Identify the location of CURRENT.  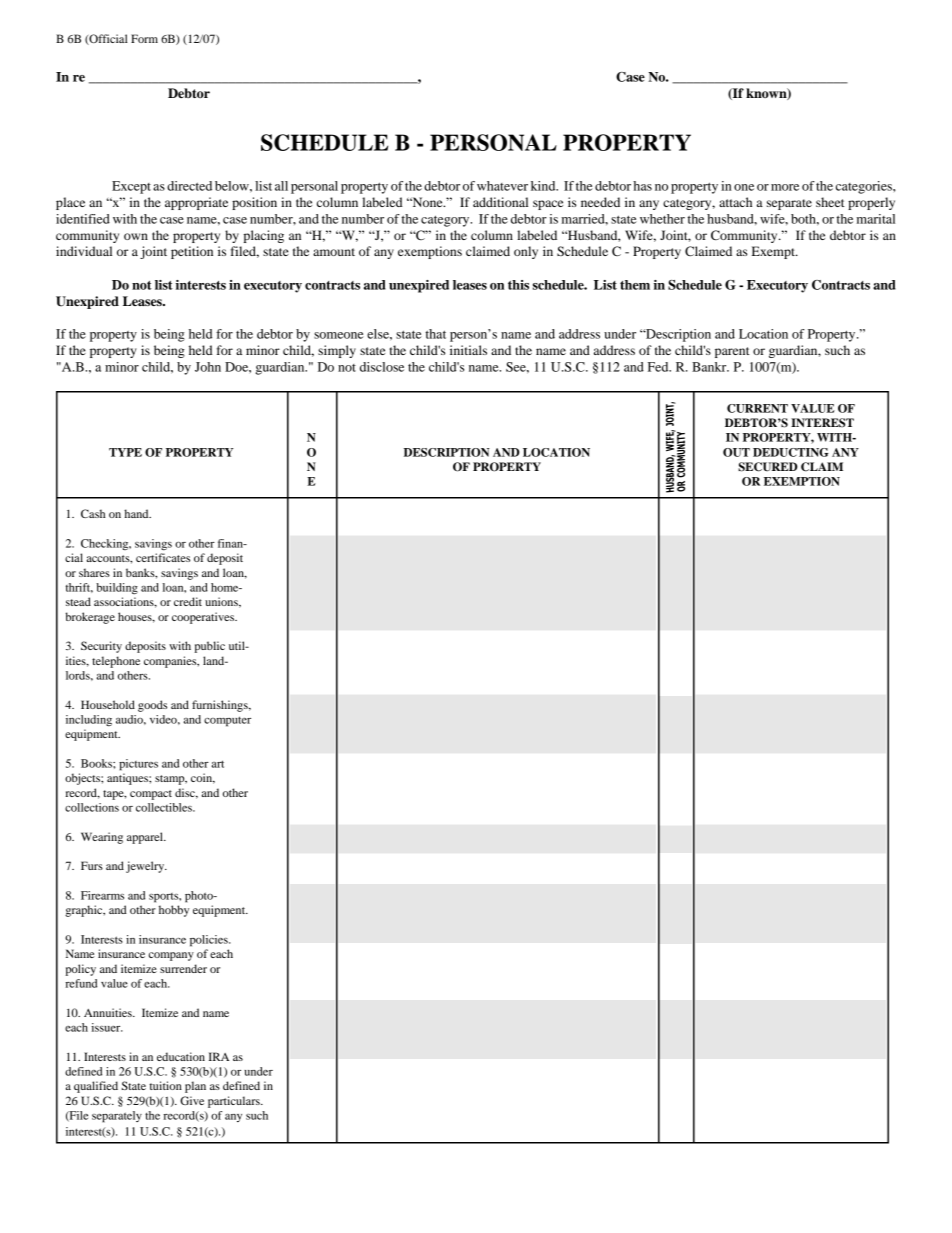
(757, 408).
